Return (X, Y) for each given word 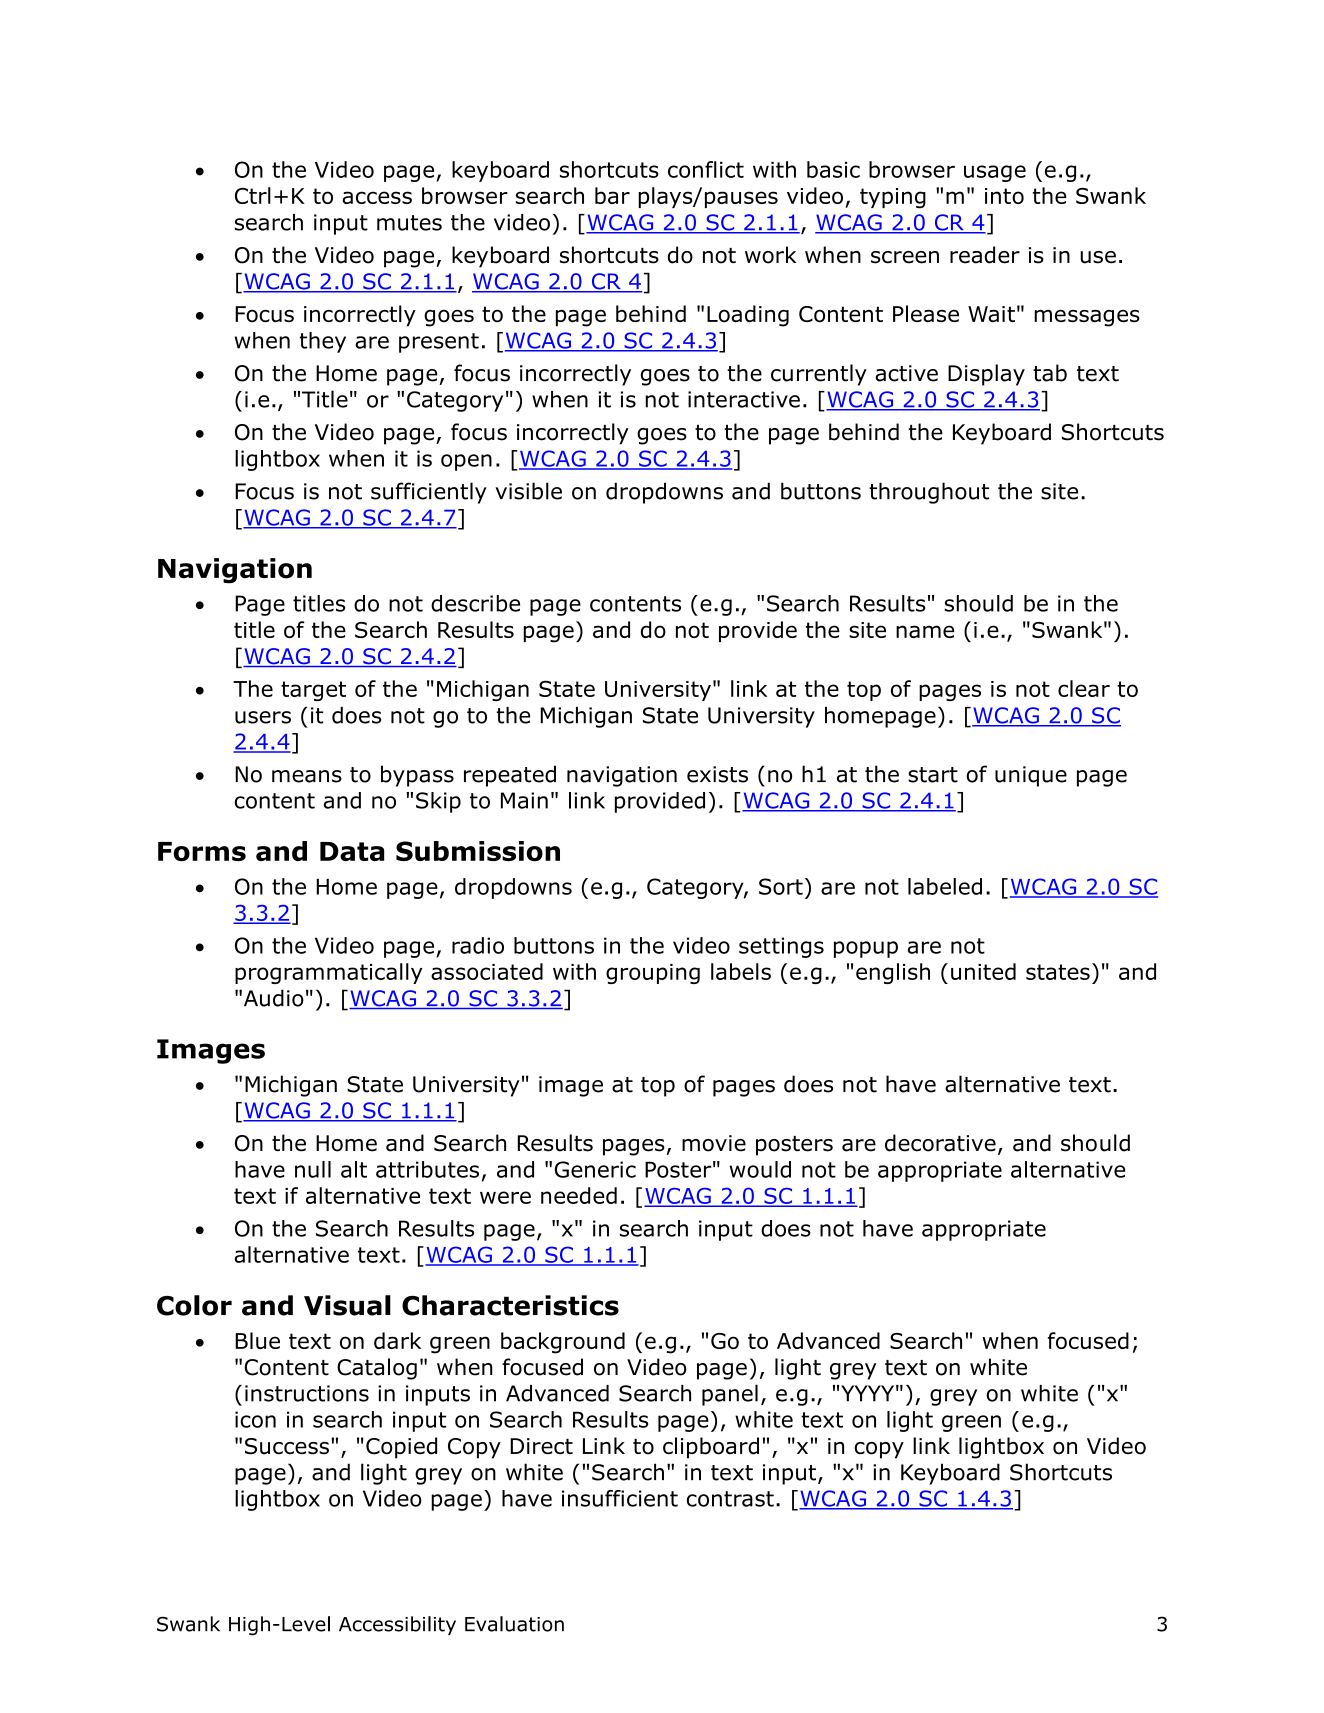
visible (528, 491)
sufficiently (429, 493)
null (313, 1169)
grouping (653, 974)
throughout (929, 493)
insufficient (620, 1498)
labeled (945, 886)
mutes (409, 223)
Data (352, 851)
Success (287, 1446)
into (1004, 196)
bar (612, 195)
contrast (730, 1499)
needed (579, 1195)
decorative (940, 1143)
